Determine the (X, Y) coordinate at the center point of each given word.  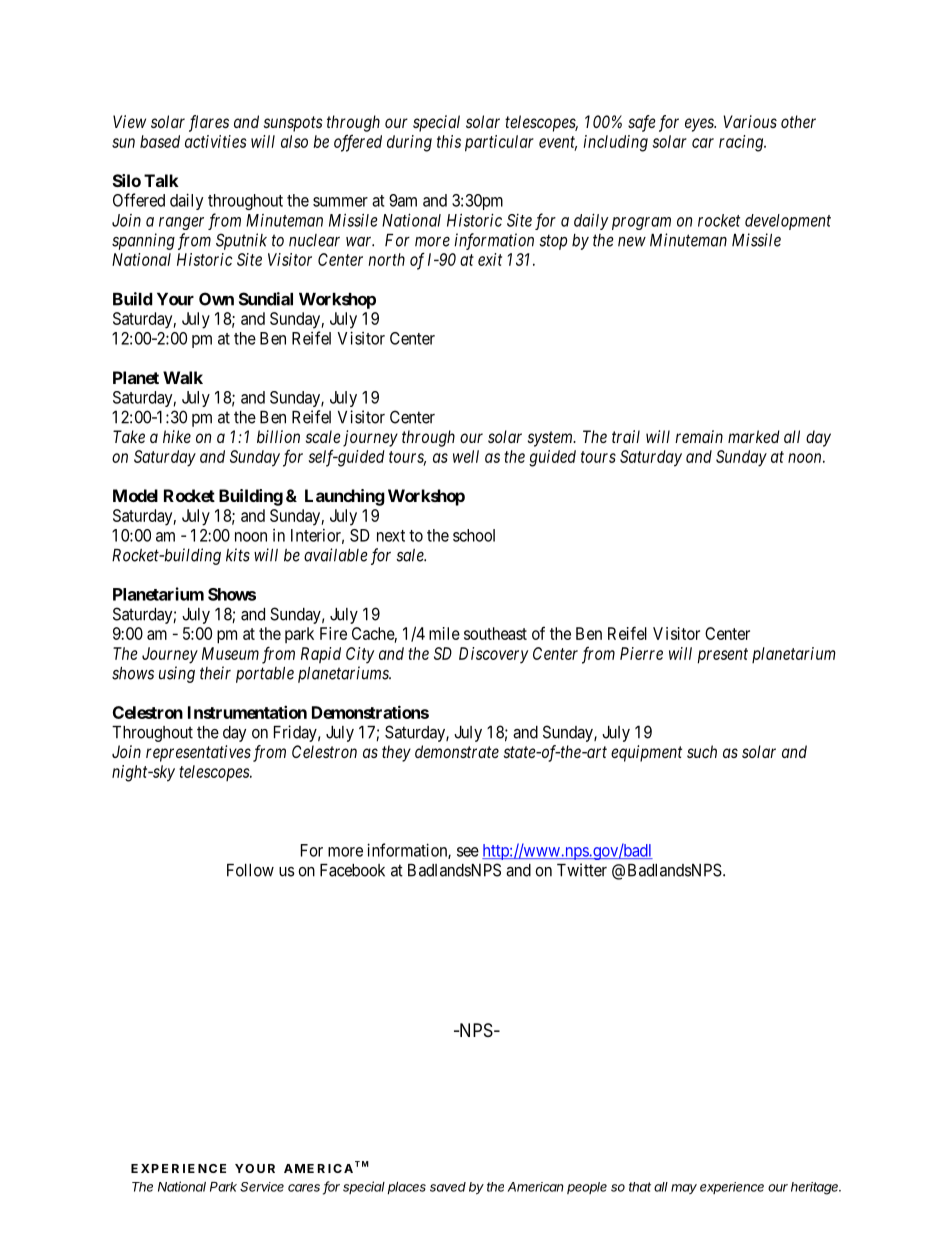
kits (238, 555)
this (449, 141)
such (702, 751)
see (468, 852)
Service (262, 1187)
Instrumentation (247, 712)
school (474, 535)
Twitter (582, 870)
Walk (183, 377)
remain (699, 436)
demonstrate (457, 751)
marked (754, 436)
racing (742, 143)
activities (216, 141)
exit (490, 259)
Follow (250, 870)
